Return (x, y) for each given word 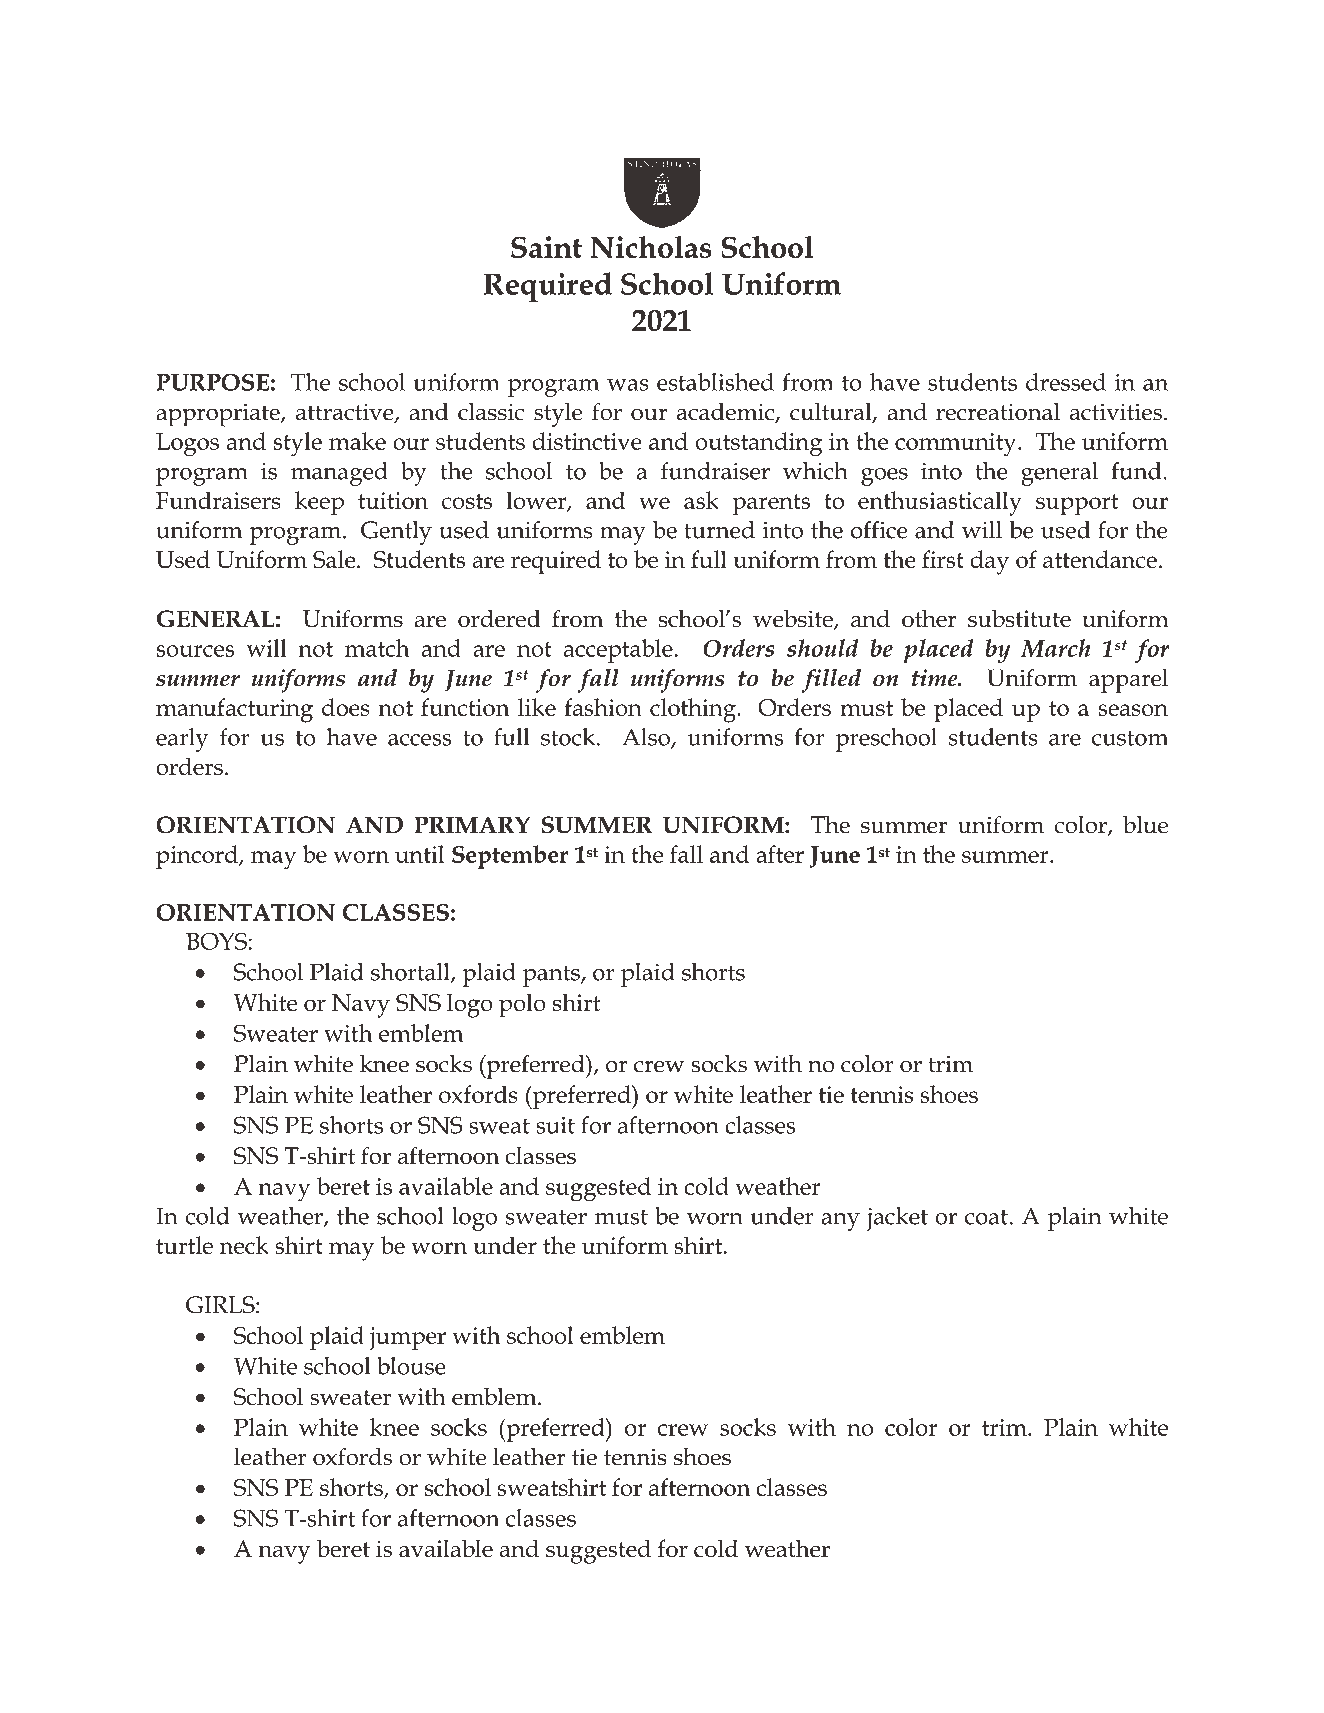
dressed (1066, 382)
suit (555, 1125)
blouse (411, 1366)
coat (986, 1217)
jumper (407, 1339)
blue (1145, 824)
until (419, 854)
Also (647, 738)
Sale (335, 559)
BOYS (216, 941)
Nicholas (651, 247)
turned (719, 530)
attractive (346, 413)
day (990, 562)
